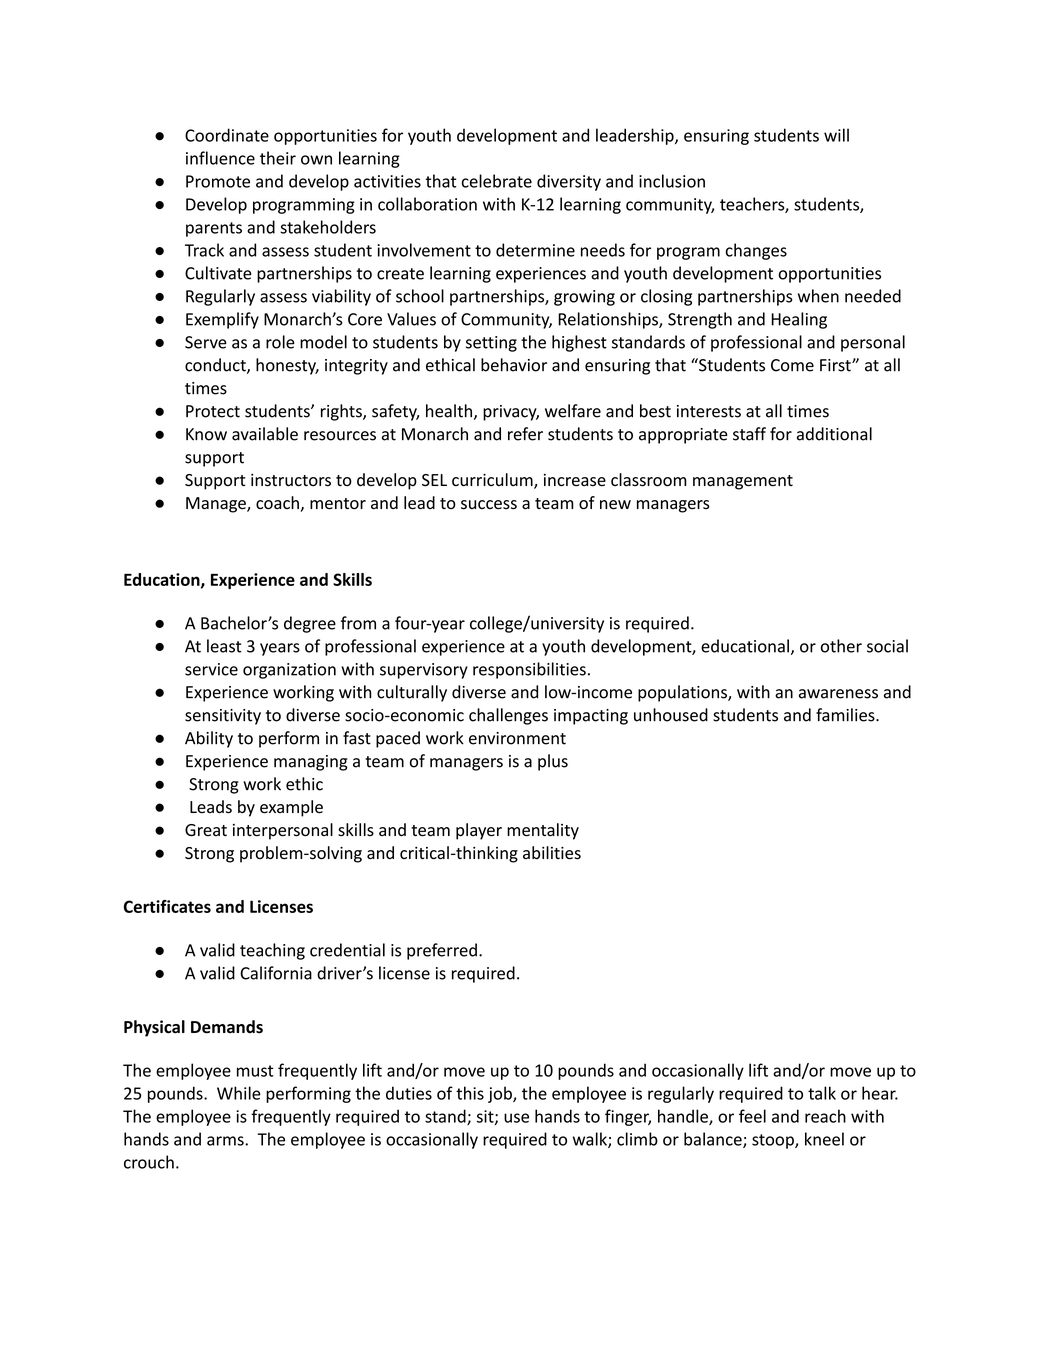 The image size is (1047, 1355). Describe the element at coordinates (497, 181) in the page. I see `celebrate` at that location.
